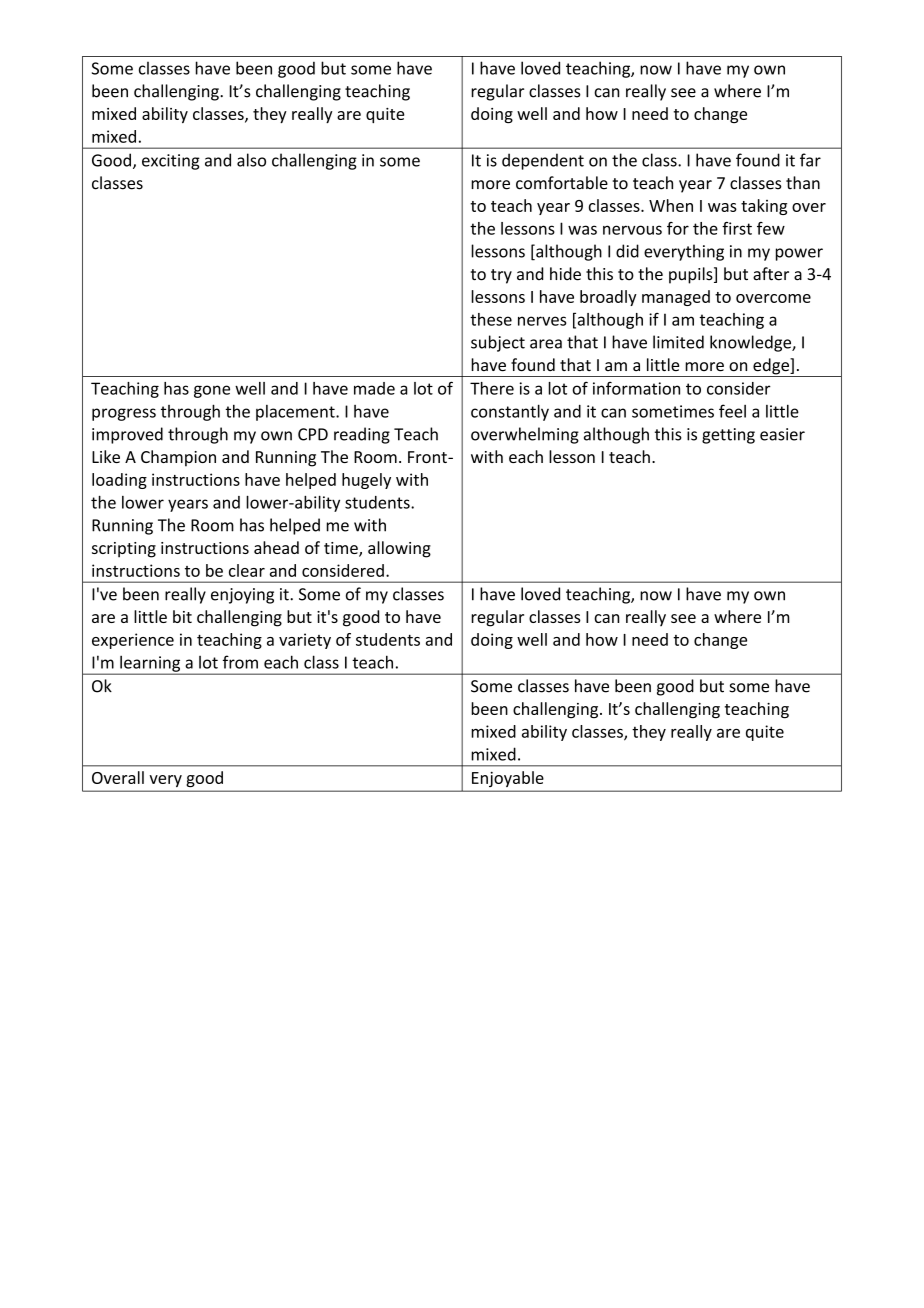 The height and width of the screenshot is (1308, 924). What do you see at coordinates (171, 162) in the screenshot?
I see `exciting` at bounding box center [171, 162].
